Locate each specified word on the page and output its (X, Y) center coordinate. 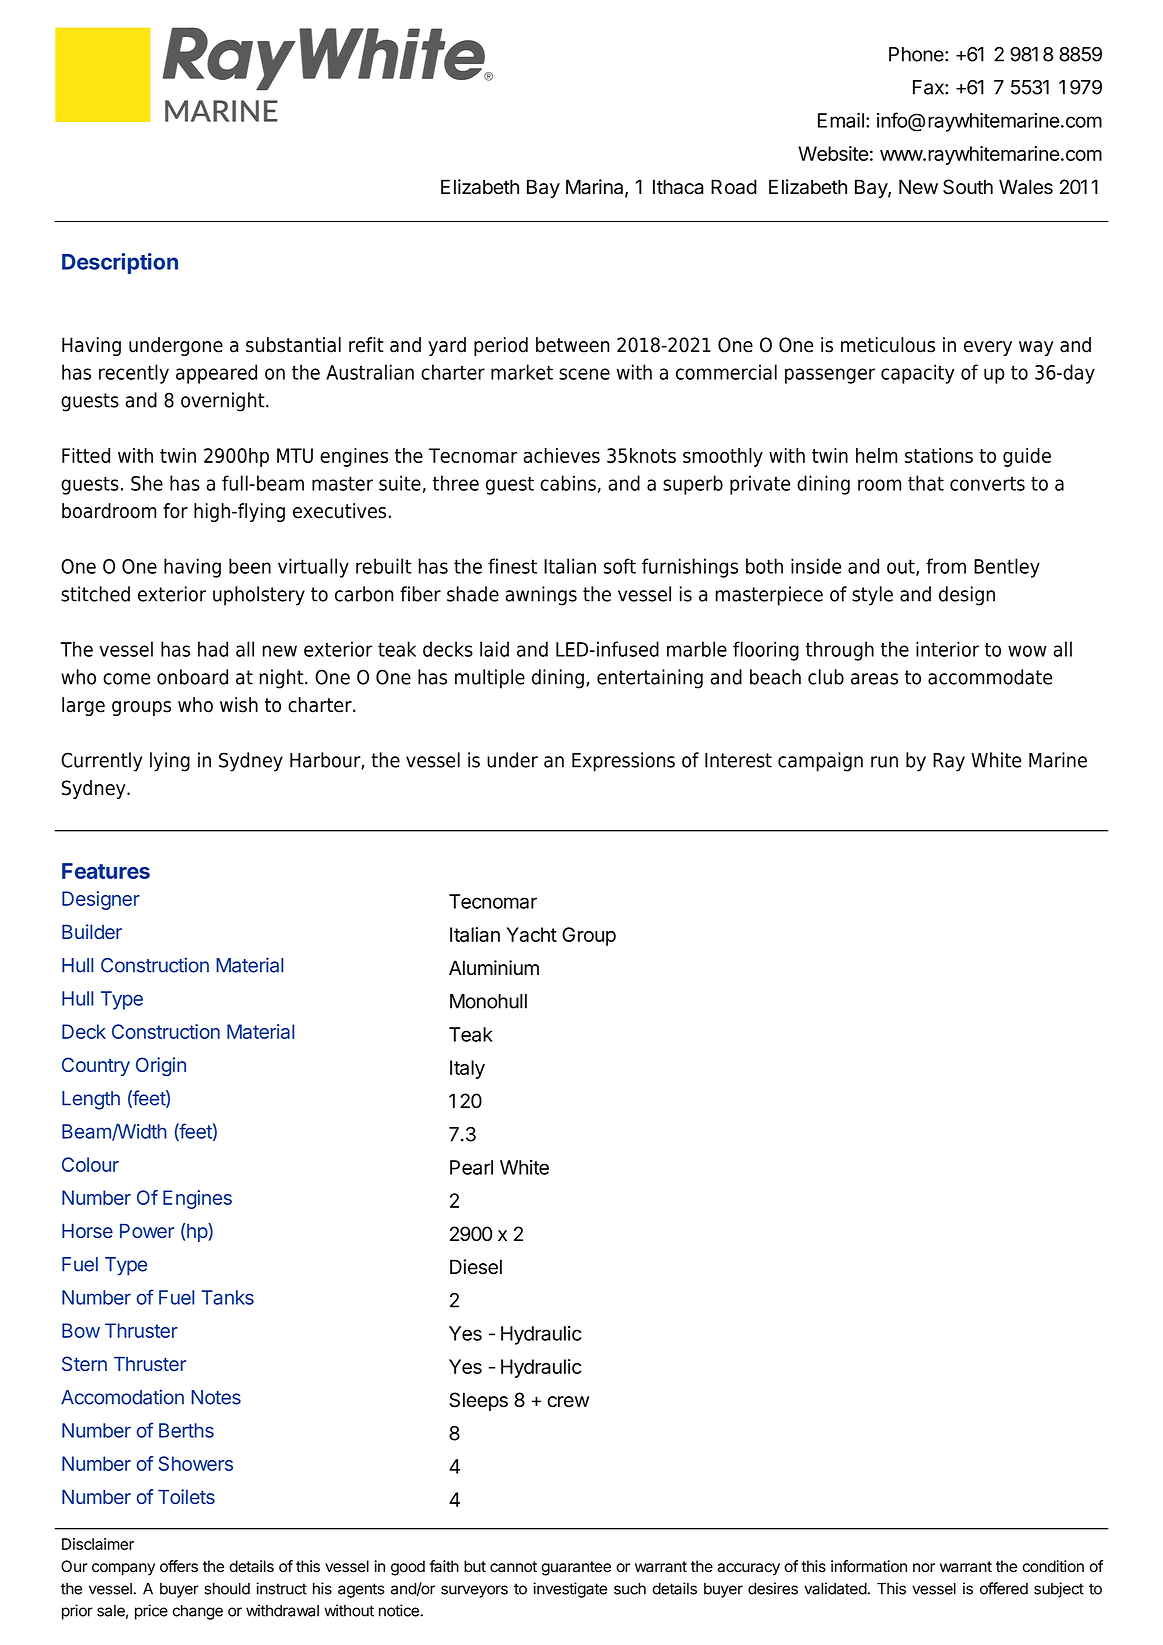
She (147, 483)
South (968, 187)
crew (568, 1402)
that (926, 483)
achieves (561, 455)
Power (147, 1231)
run (884, 762)
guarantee (576, 1568)
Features (106, 871)
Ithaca (678, 187)
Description (120, 263)
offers (179, 1566)
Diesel (476, 1267)
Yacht (532, 934)
